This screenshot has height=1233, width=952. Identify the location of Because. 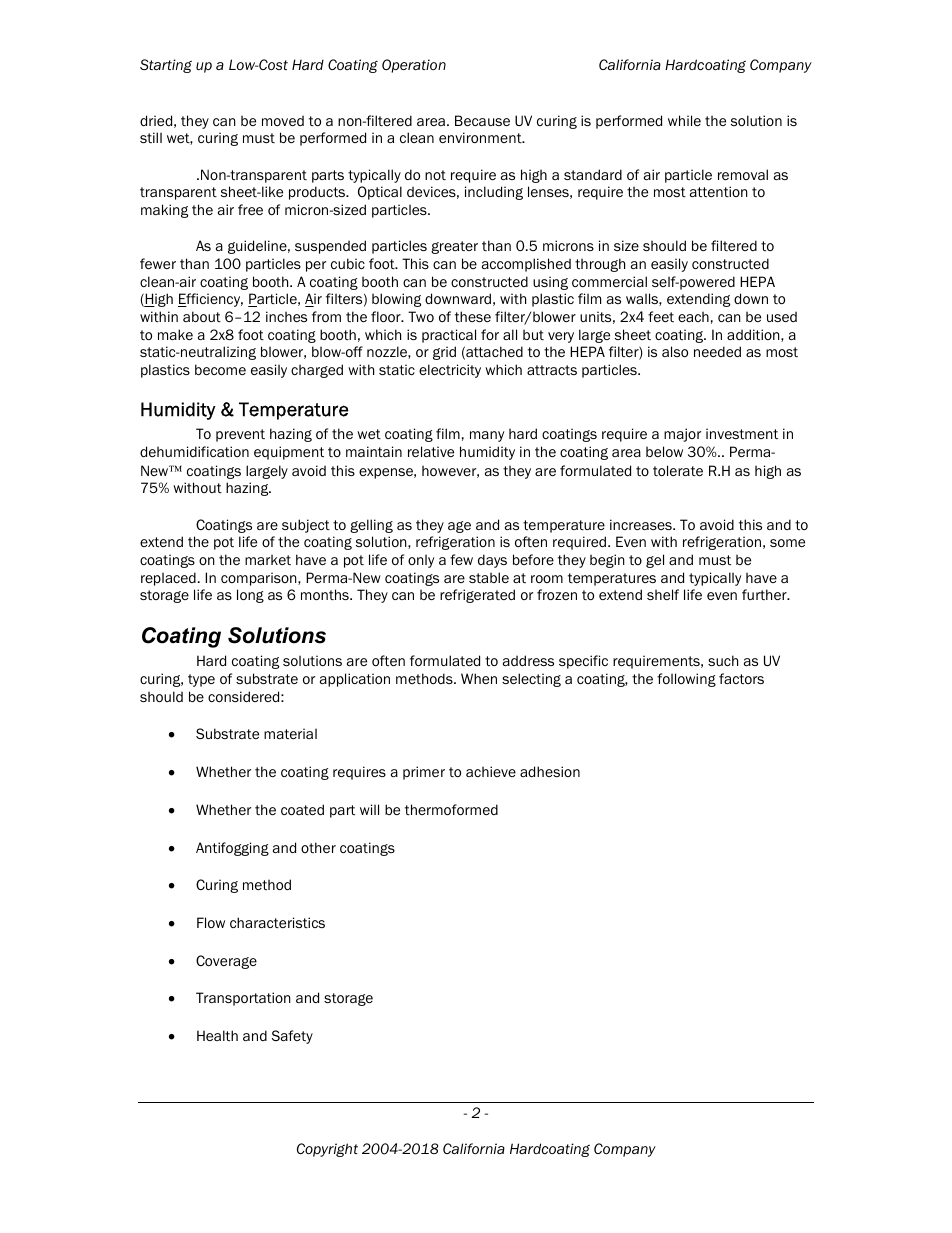
(482, 120).
